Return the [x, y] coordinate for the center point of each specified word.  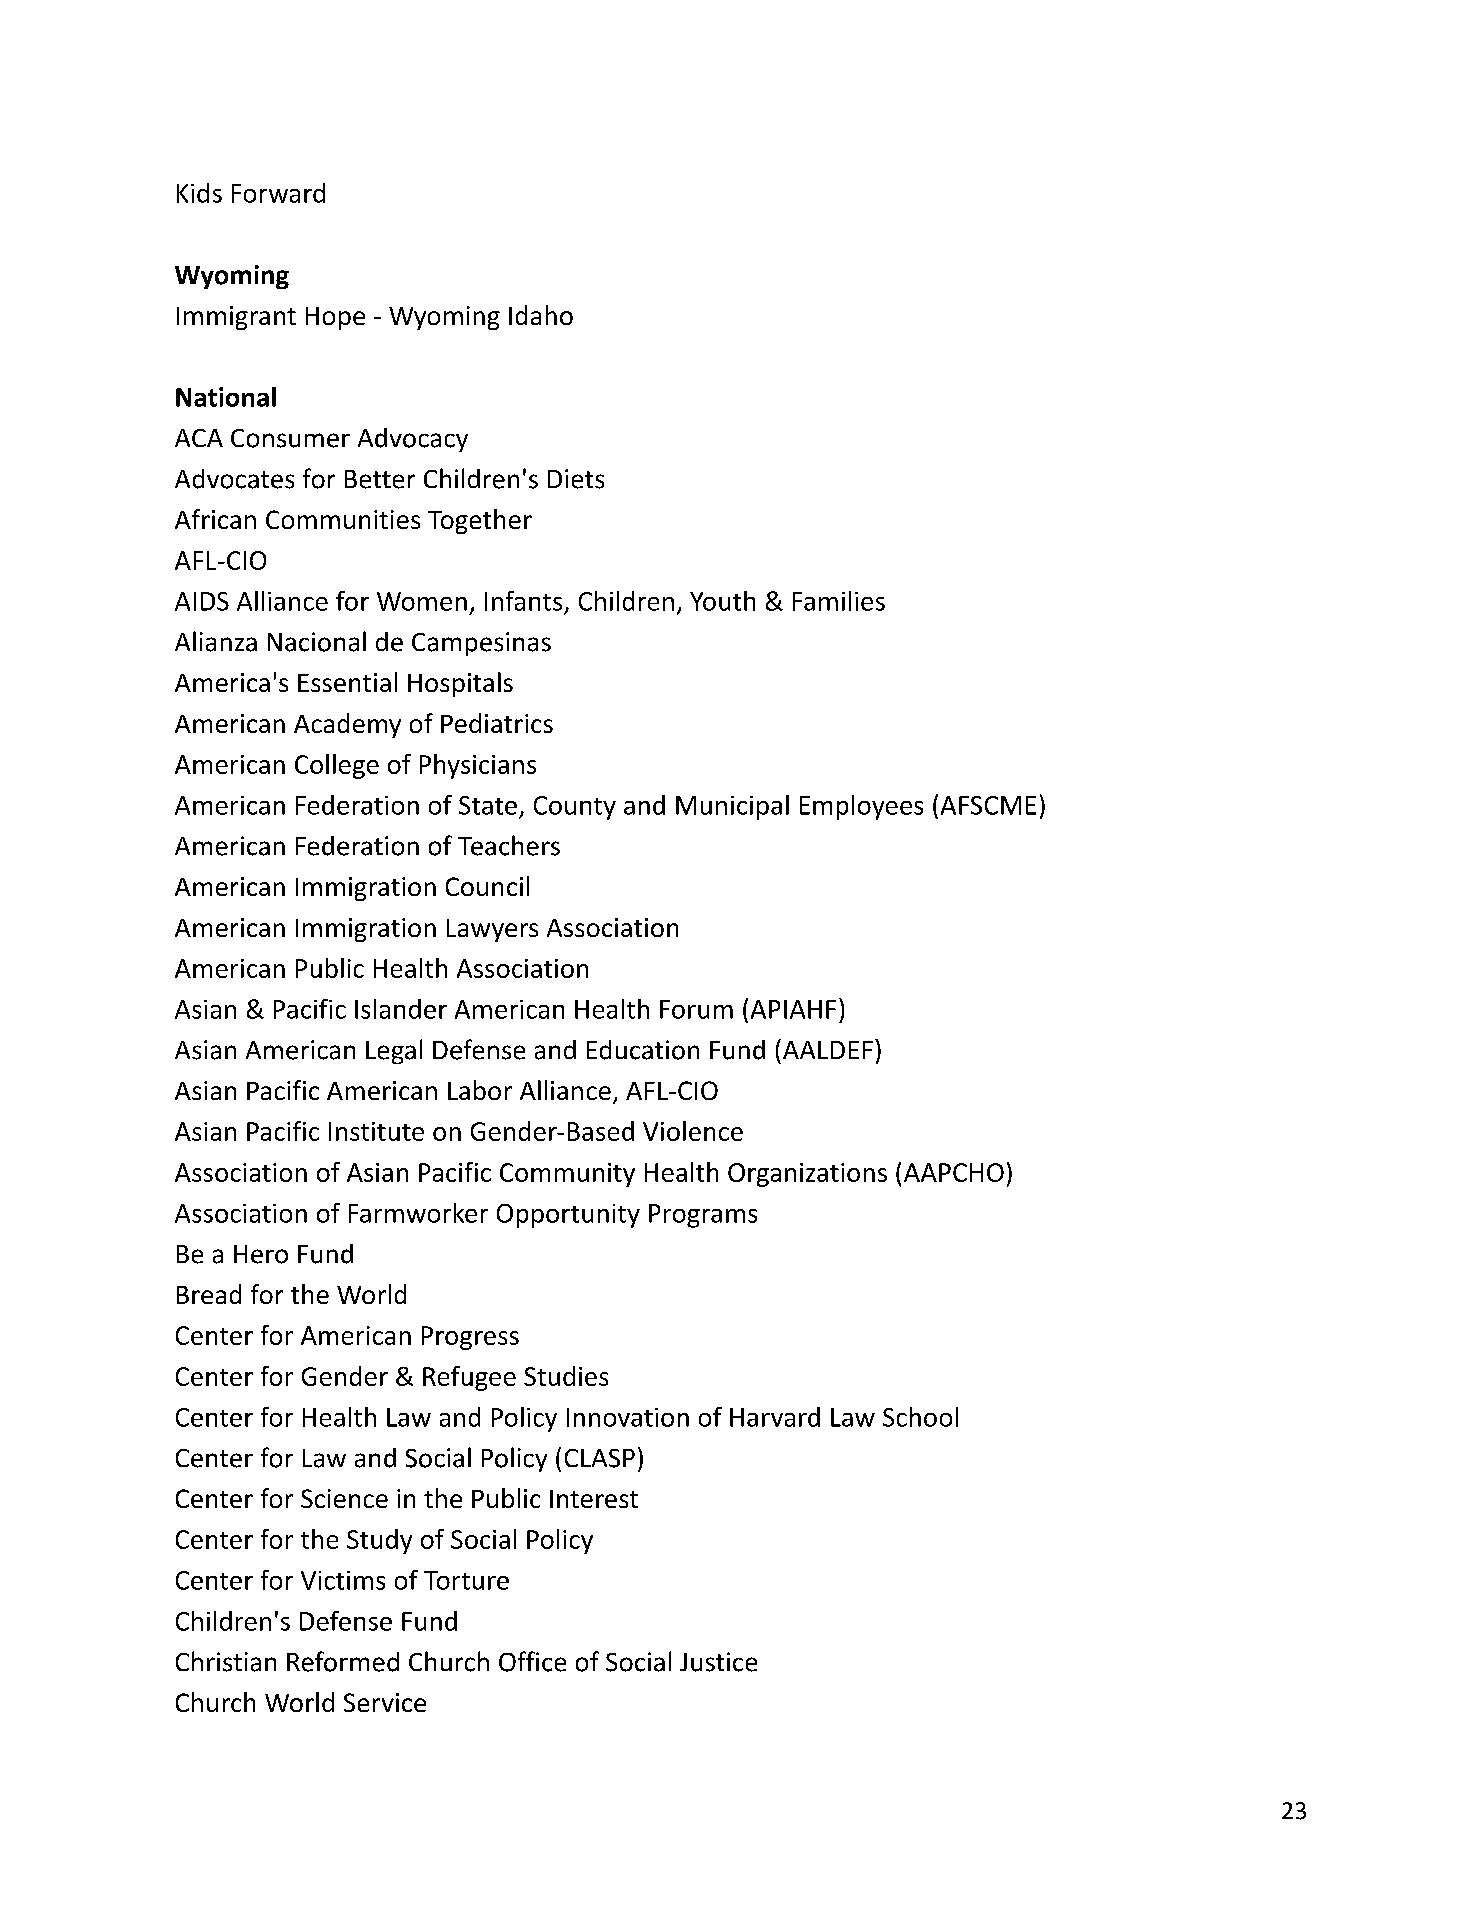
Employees [861, 807]
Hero [261, 1254]
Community [567, 1175]
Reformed [343, 1661]
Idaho [541, 315]
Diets [576, 479]
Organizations [807, 1175]
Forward [278, 193]
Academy [347, 725]
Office [532, 1661]
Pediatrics [497, 723]
